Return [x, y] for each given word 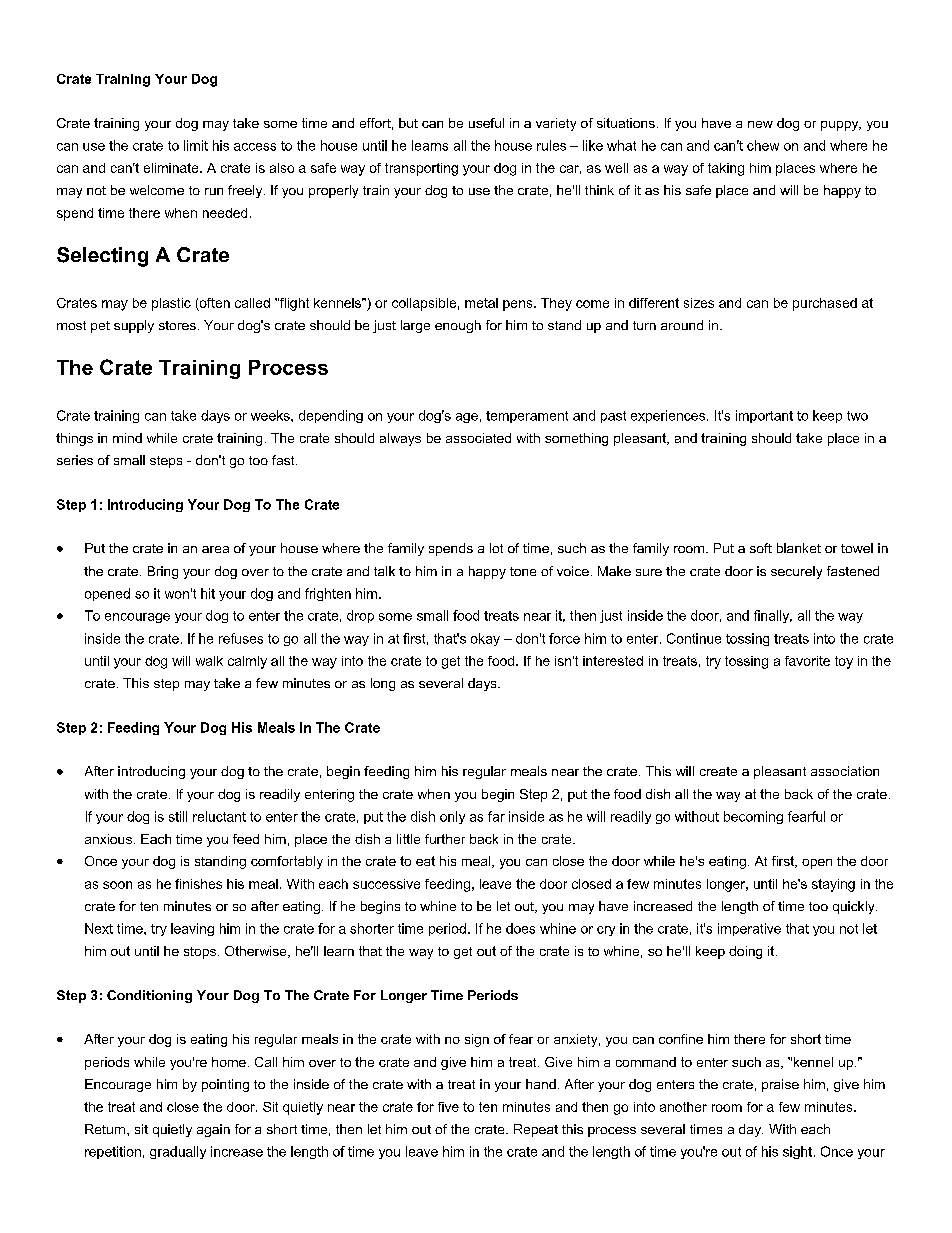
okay [485, 639]
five [448, 1107]
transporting [421, 169]
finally [773, 616]
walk [209, 661]
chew [763, 145]
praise [780, 1085]
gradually [178, 1152]
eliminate [172, 168]
